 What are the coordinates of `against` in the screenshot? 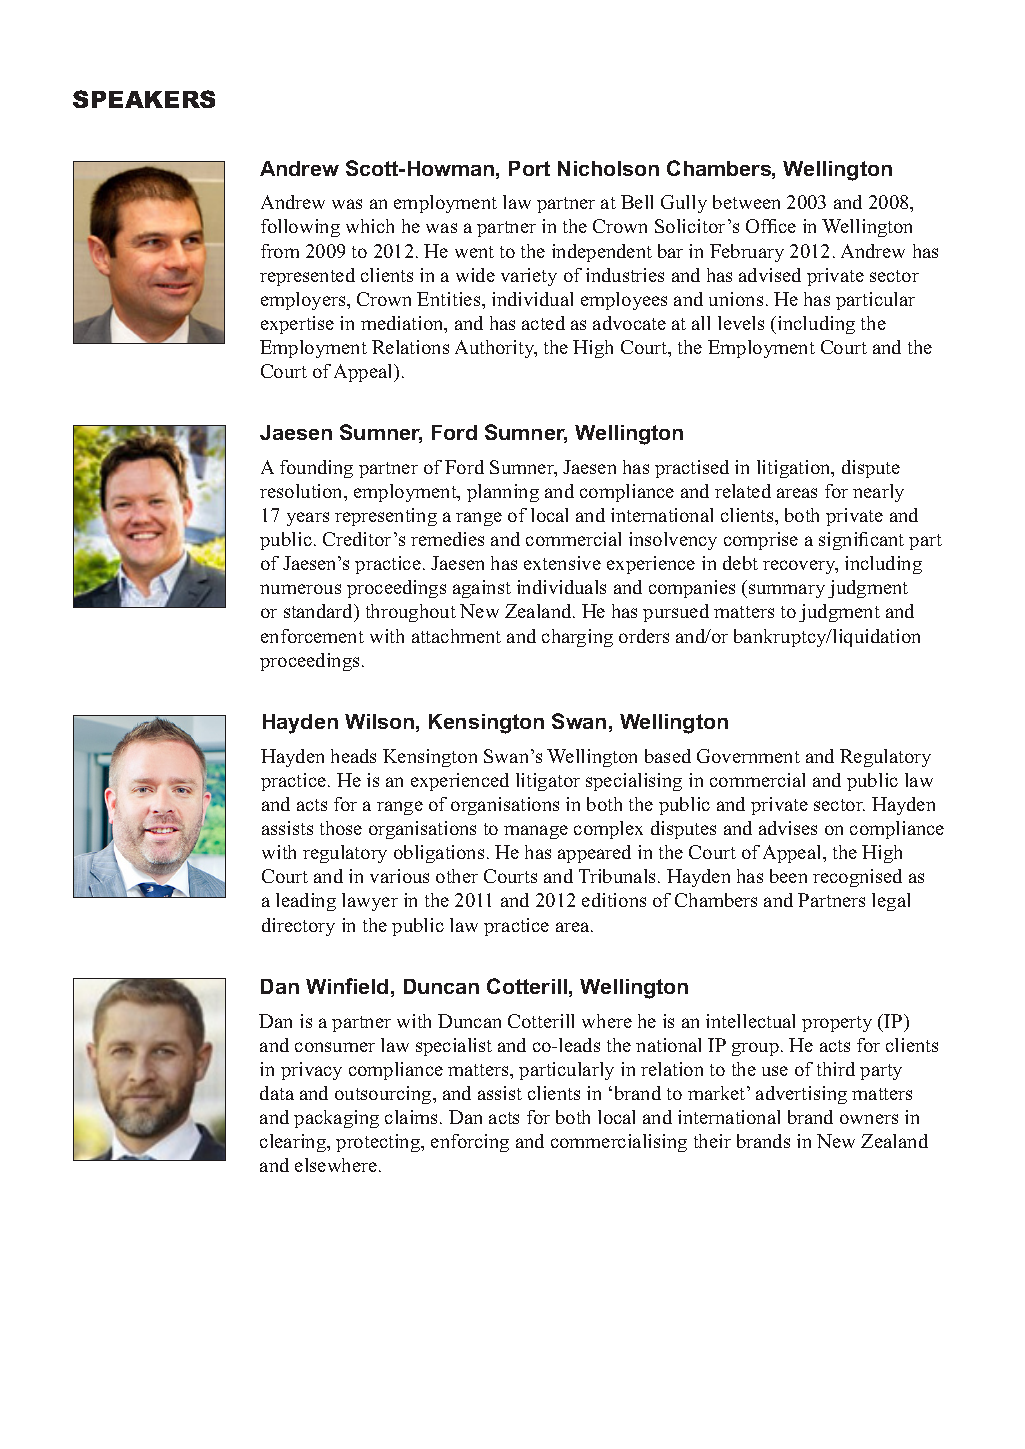 It's located at (482, 589).
